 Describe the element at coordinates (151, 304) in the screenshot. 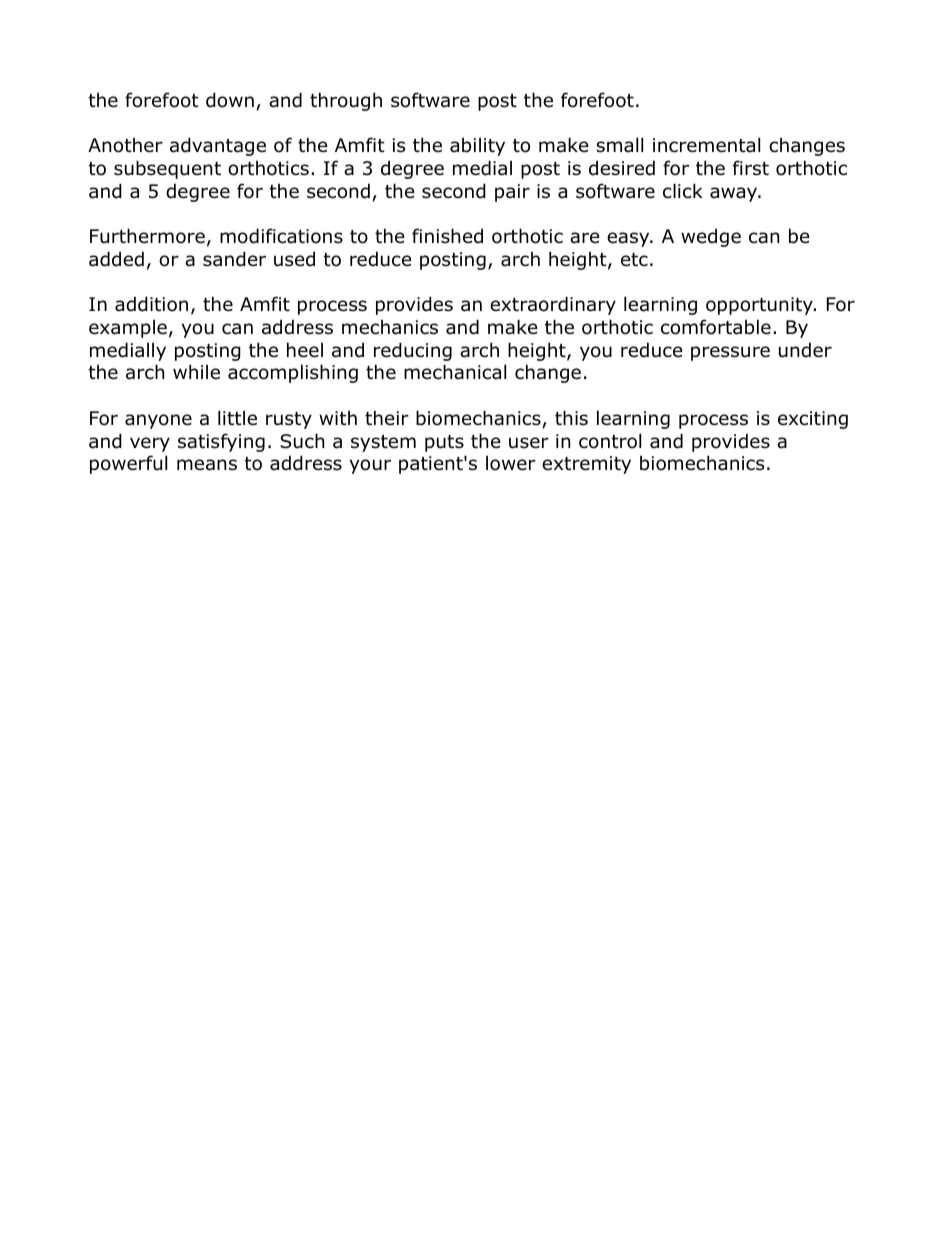

I see `addition` at that location.
